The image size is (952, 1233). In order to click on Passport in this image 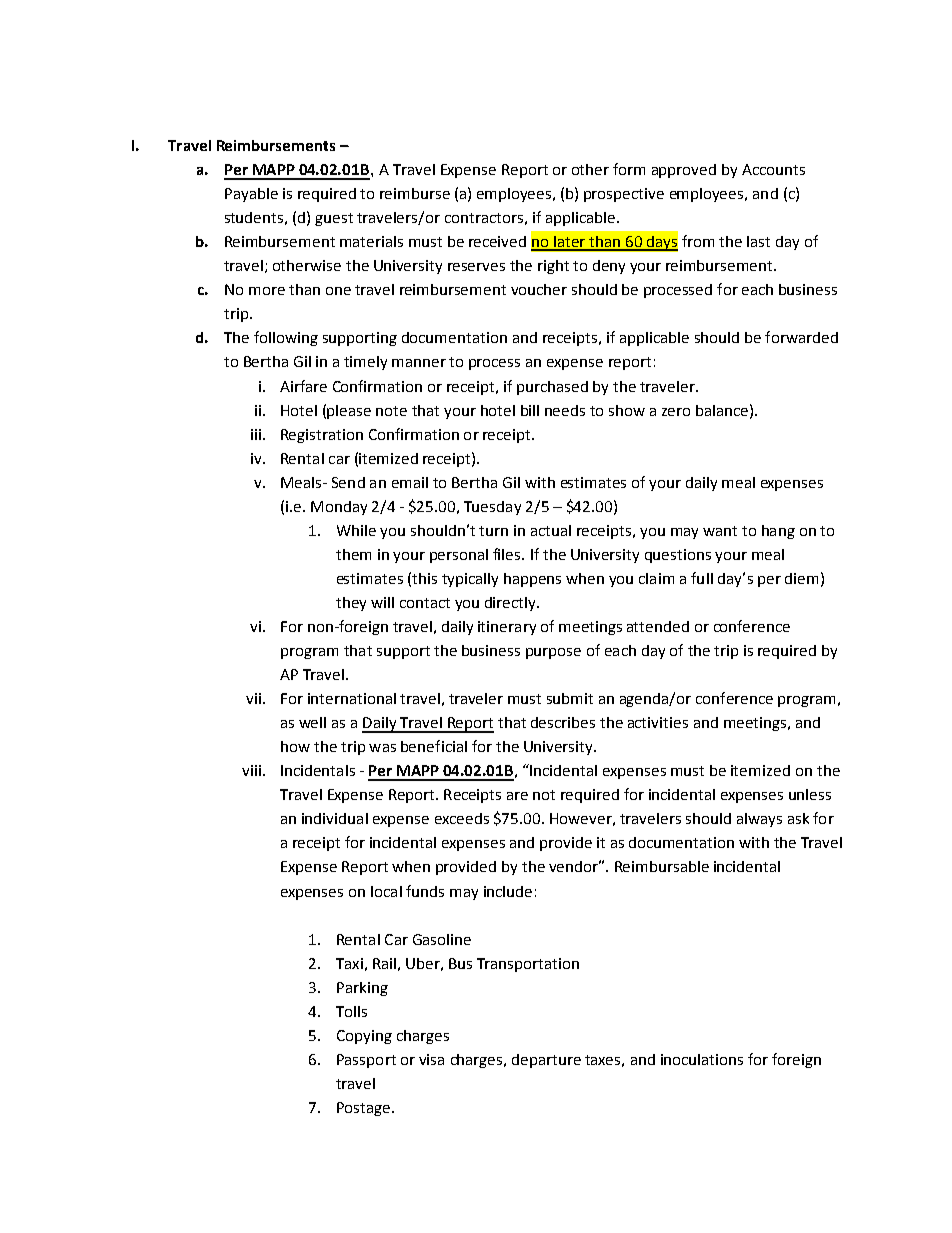, I will do `click(366, 1061)`.
